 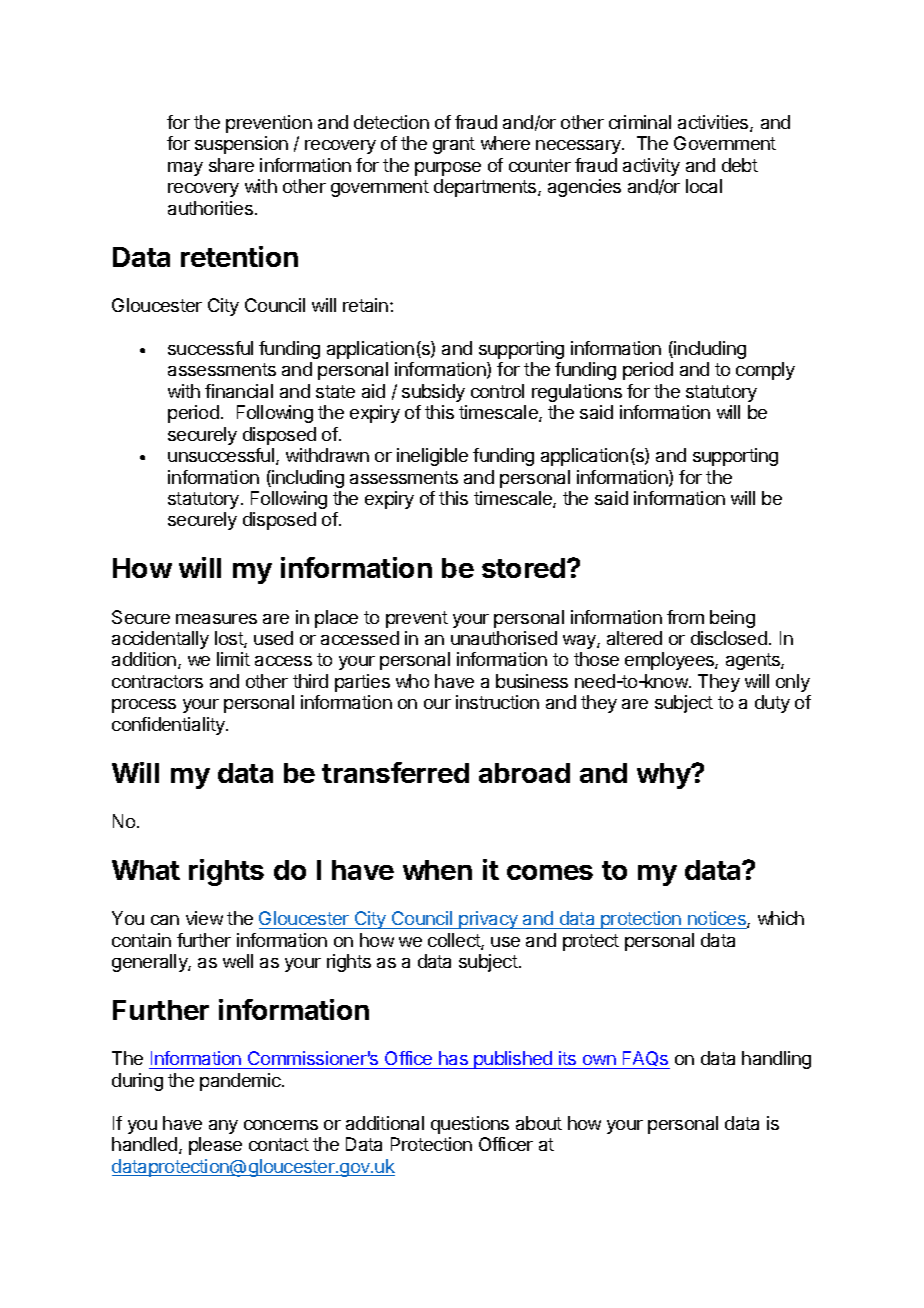 What do you see at coordinates (223, 1127) in the screenshot?
I see `any` at bounding box center [223, 1127].
